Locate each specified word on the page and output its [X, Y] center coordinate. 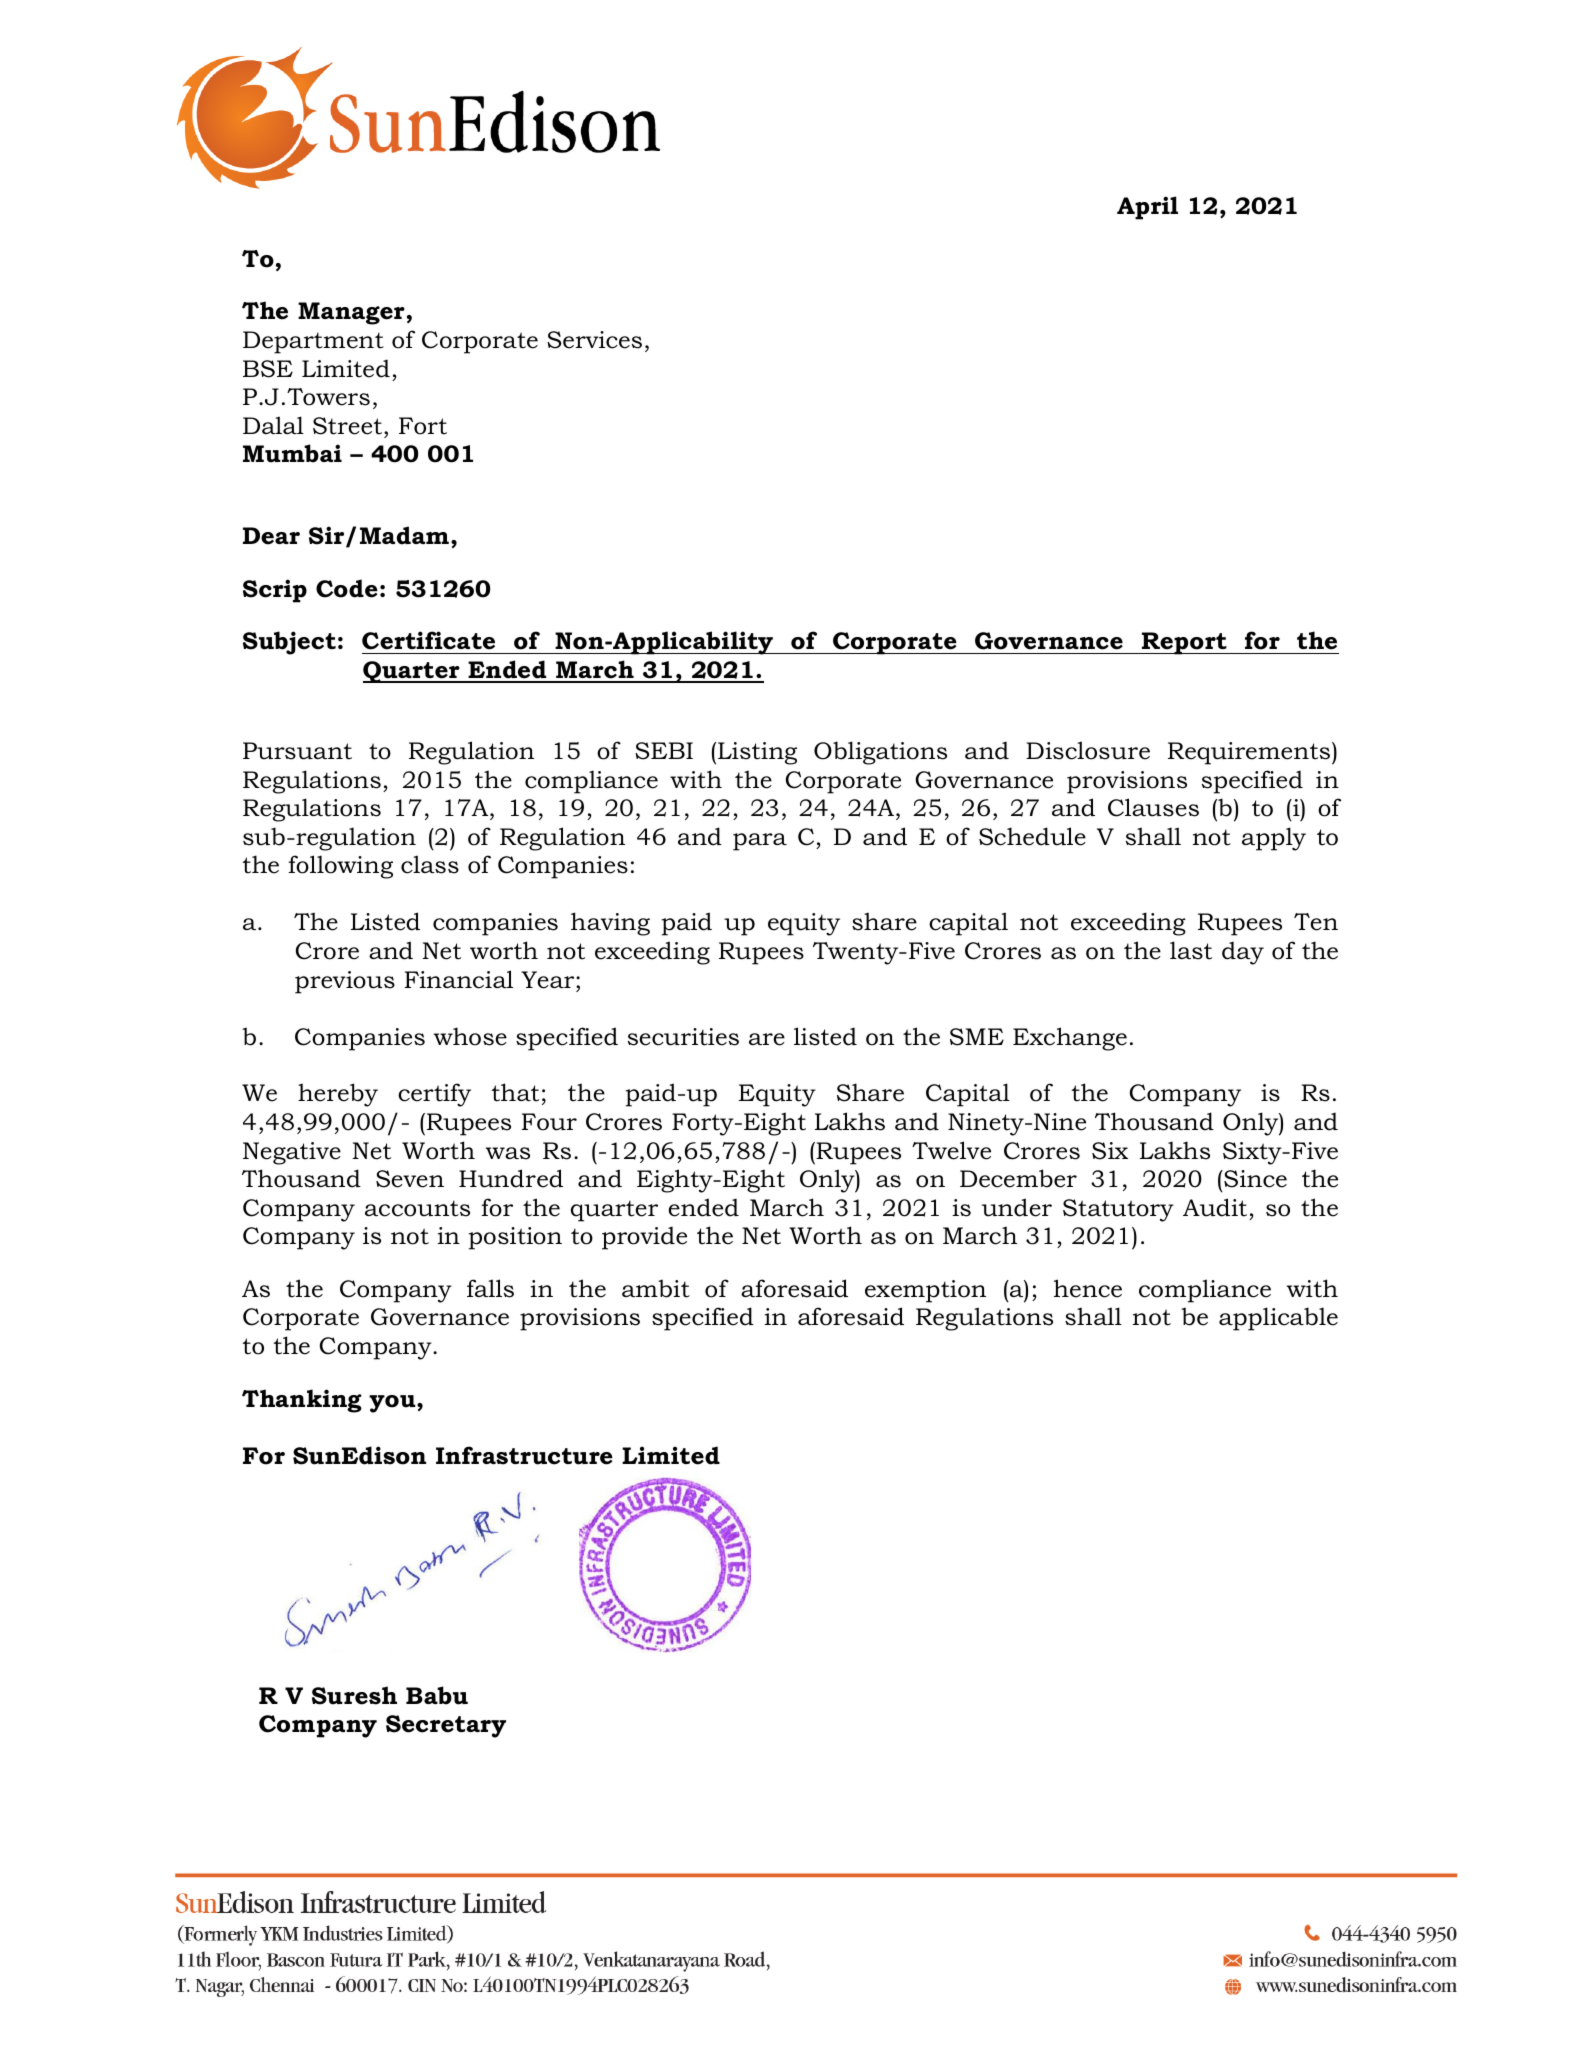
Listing [757, 753]
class [430, 864]
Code [347, 588]
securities [683, 1037]
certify [434, 1095]
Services [594, 340]
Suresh [354, 1695]
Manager [351, 313]
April [1147, 208]
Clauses [1153, 807]
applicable [1278, 1319]
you [393, 1404]
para [760, 842]
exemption [925, 1291]
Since [1254, 1179]
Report [1184, 643]
